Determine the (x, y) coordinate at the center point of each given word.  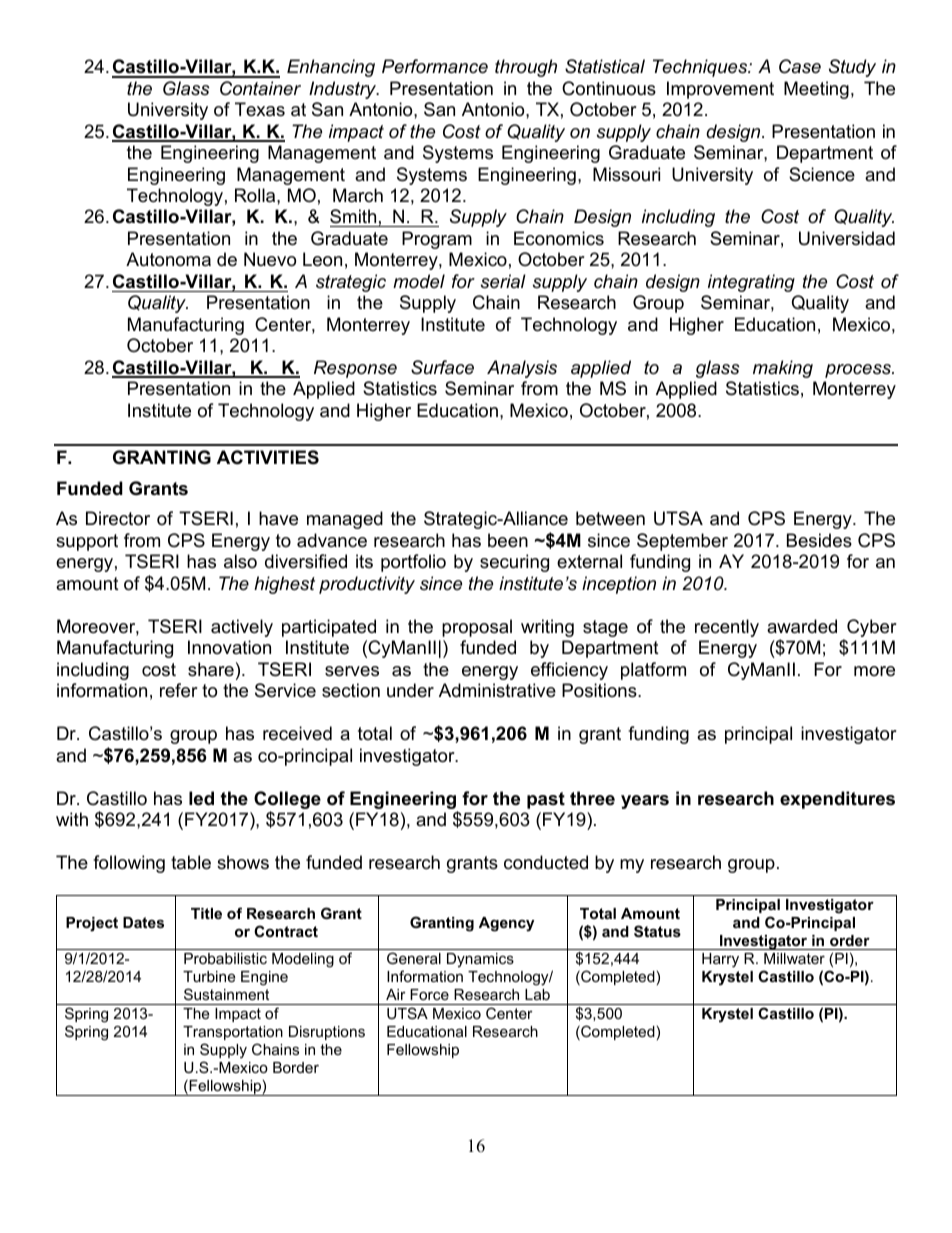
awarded (802, 626)
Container (260, 88)
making (783, 369)
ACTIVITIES (268, 457)
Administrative (497, 690)
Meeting (816, 90)
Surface (442, 367)
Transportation (233, 1033)
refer (179, 690)
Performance (435, 66)
